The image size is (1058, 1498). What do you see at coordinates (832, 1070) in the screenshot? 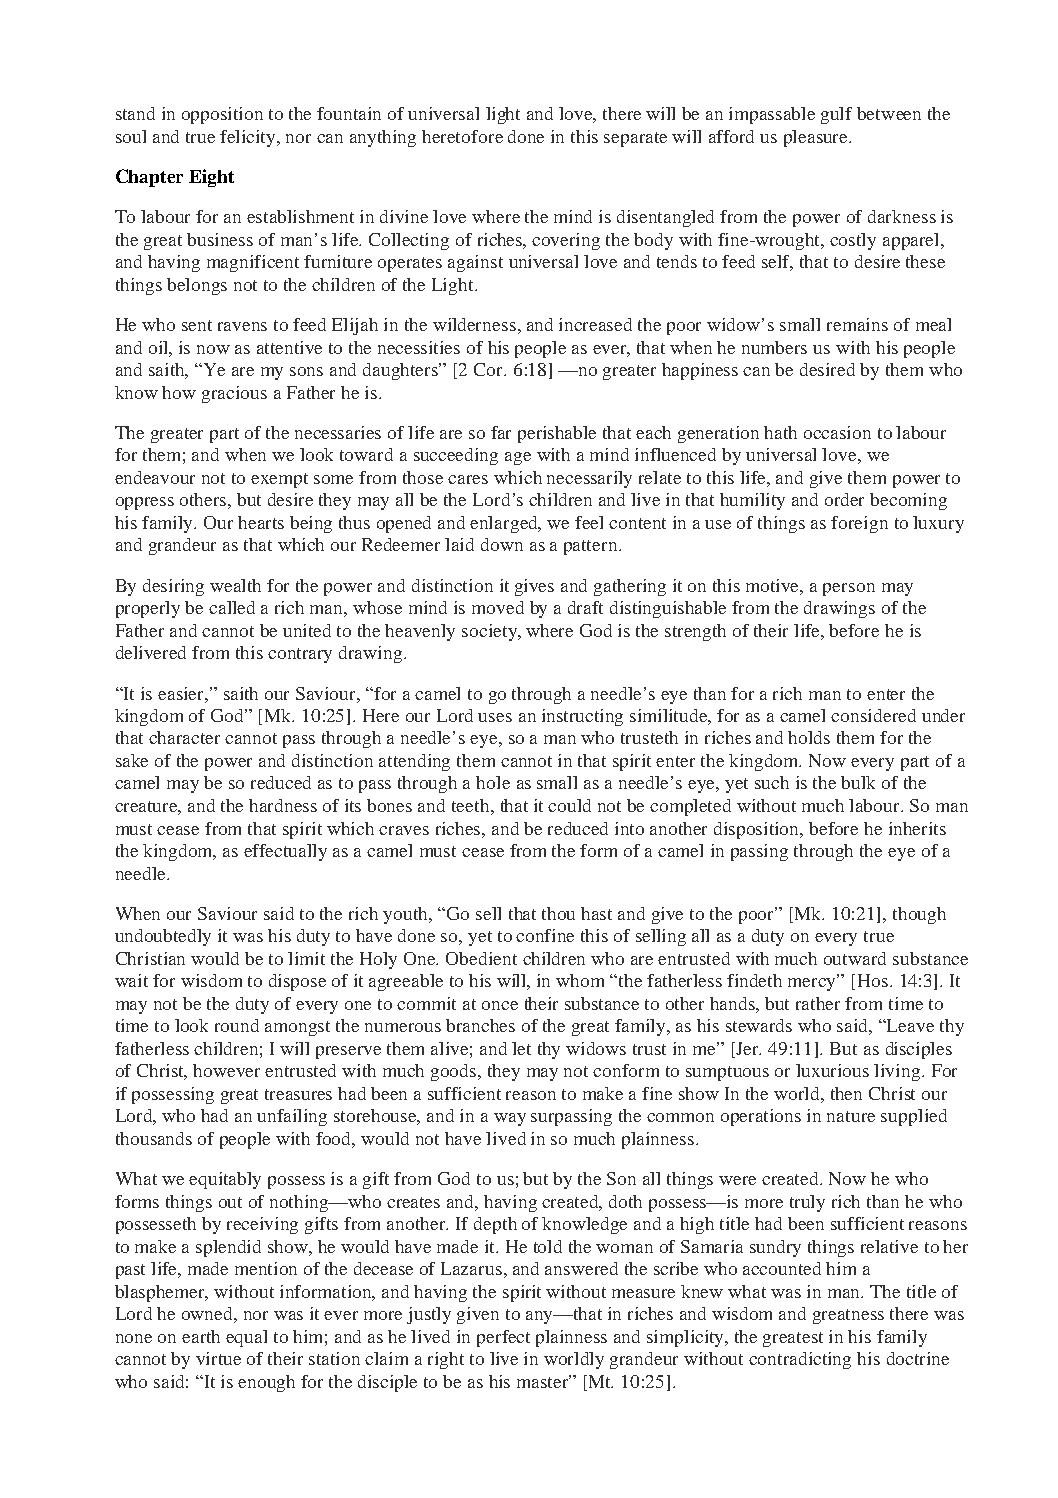
I see `luxurious` at bounding box center [832, 1070].
